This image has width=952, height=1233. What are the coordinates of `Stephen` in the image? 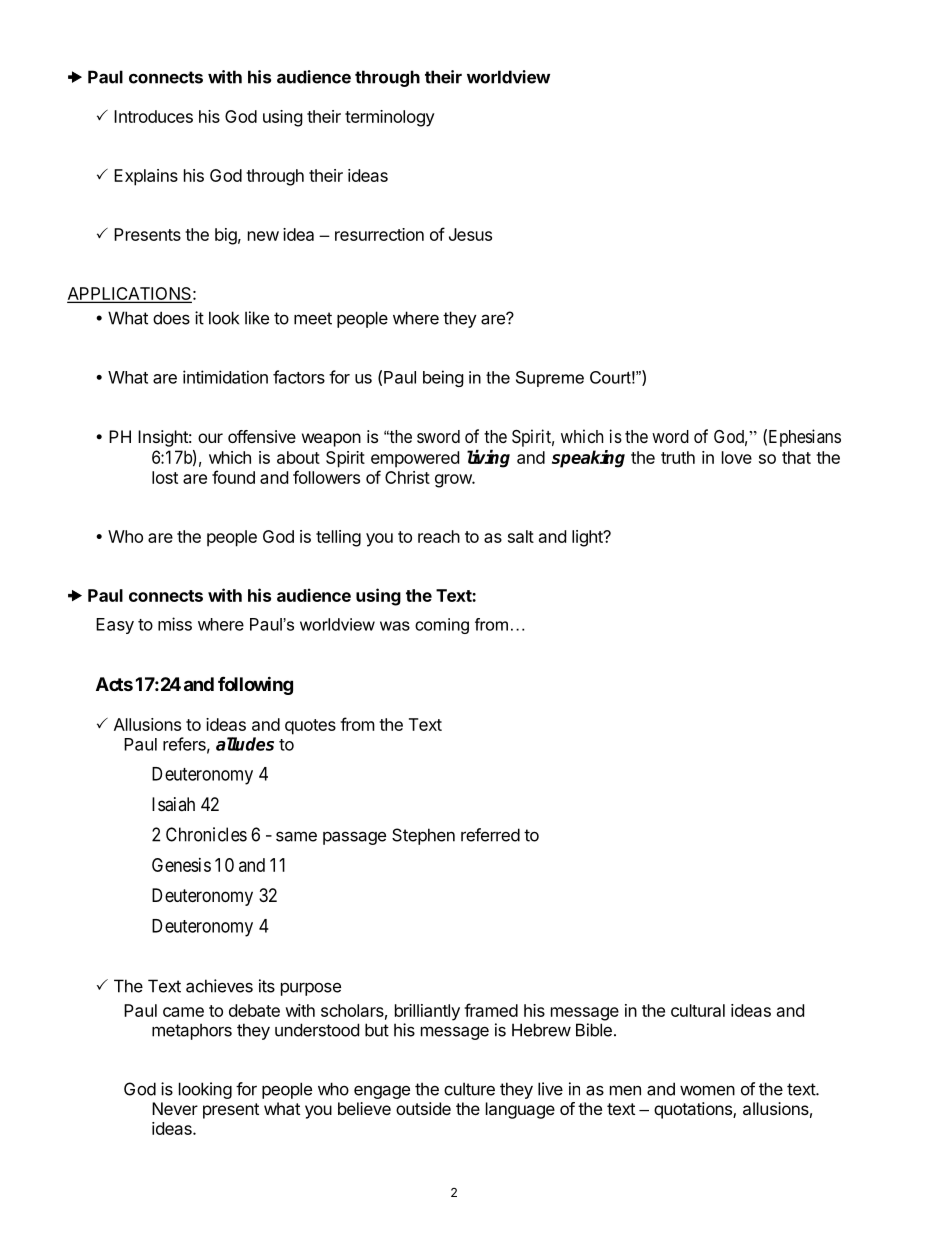 It's located at (423, 836).
